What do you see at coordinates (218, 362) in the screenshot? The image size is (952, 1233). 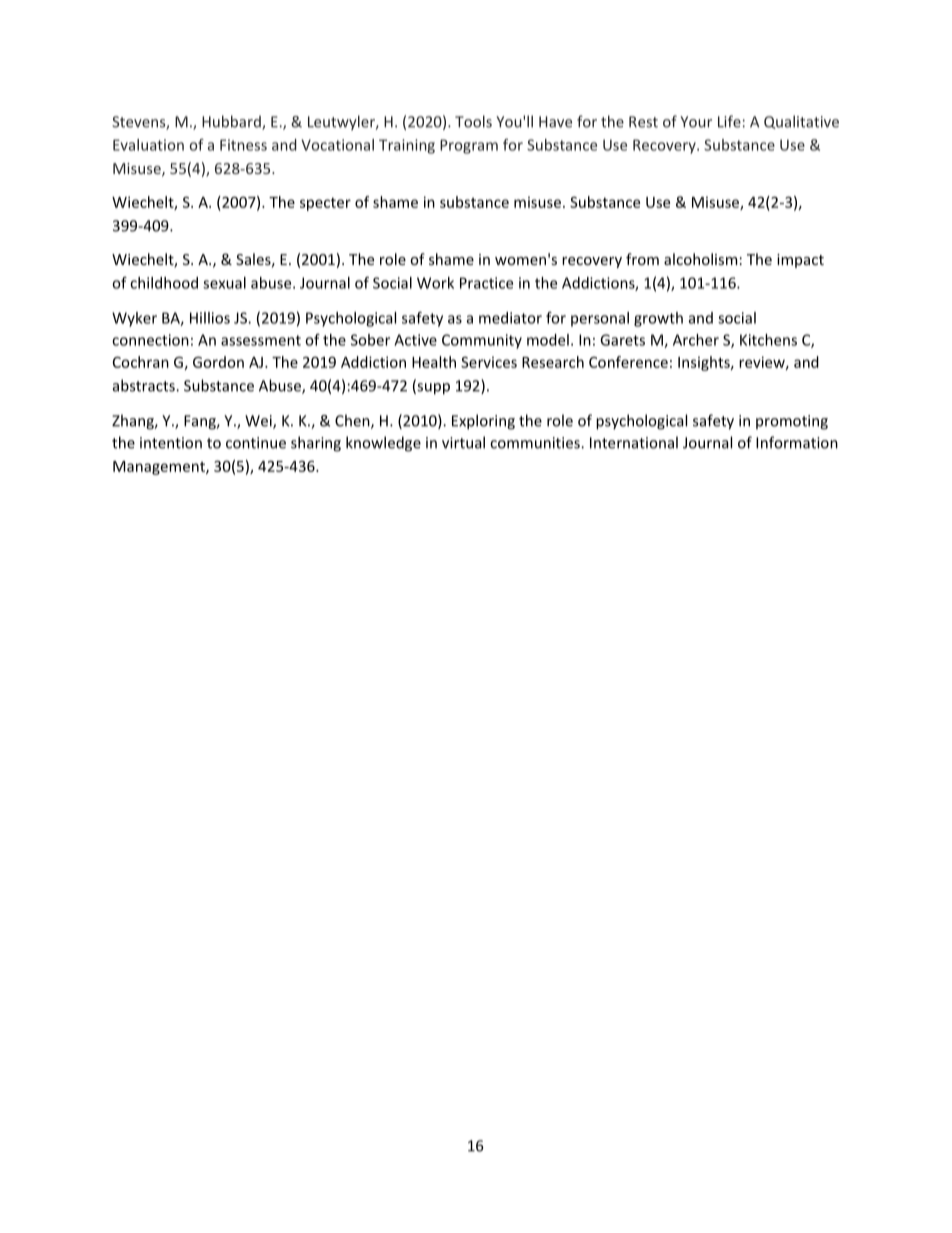 I see `Gordon` at bounding box center [218, 362].
